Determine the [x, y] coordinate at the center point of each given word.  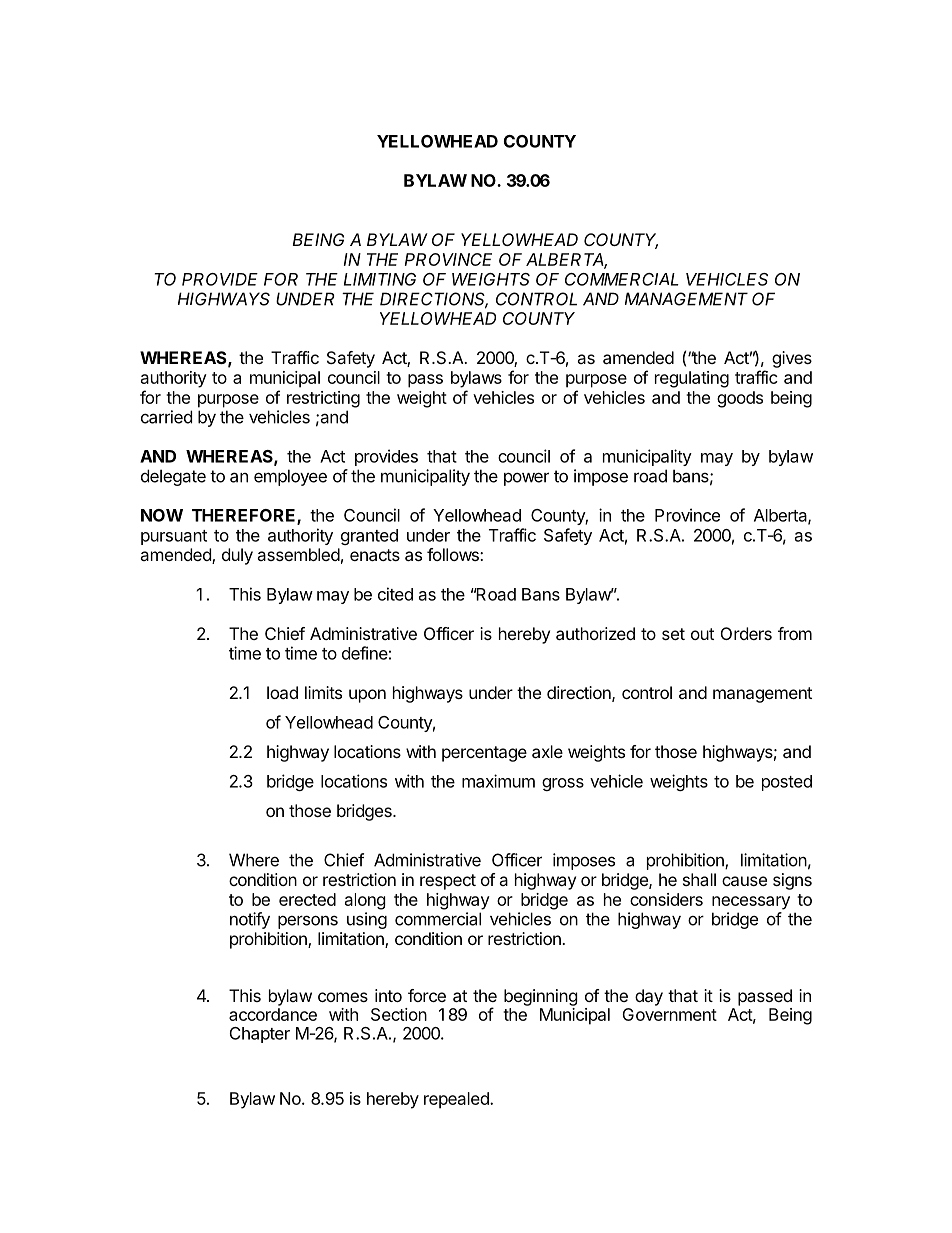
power [526, 479]
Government [669, 1014]
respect [448, 882]
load [282, 692]
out [702, 634]
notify [250, 920]
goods [740, 399]
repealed [457, 1100]
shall [699, 879]
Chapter [260, 1035]
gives [792, 359]
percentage [484, 754]
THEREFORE [245, 516]
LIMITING [380, 279]
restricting [323, 399]
